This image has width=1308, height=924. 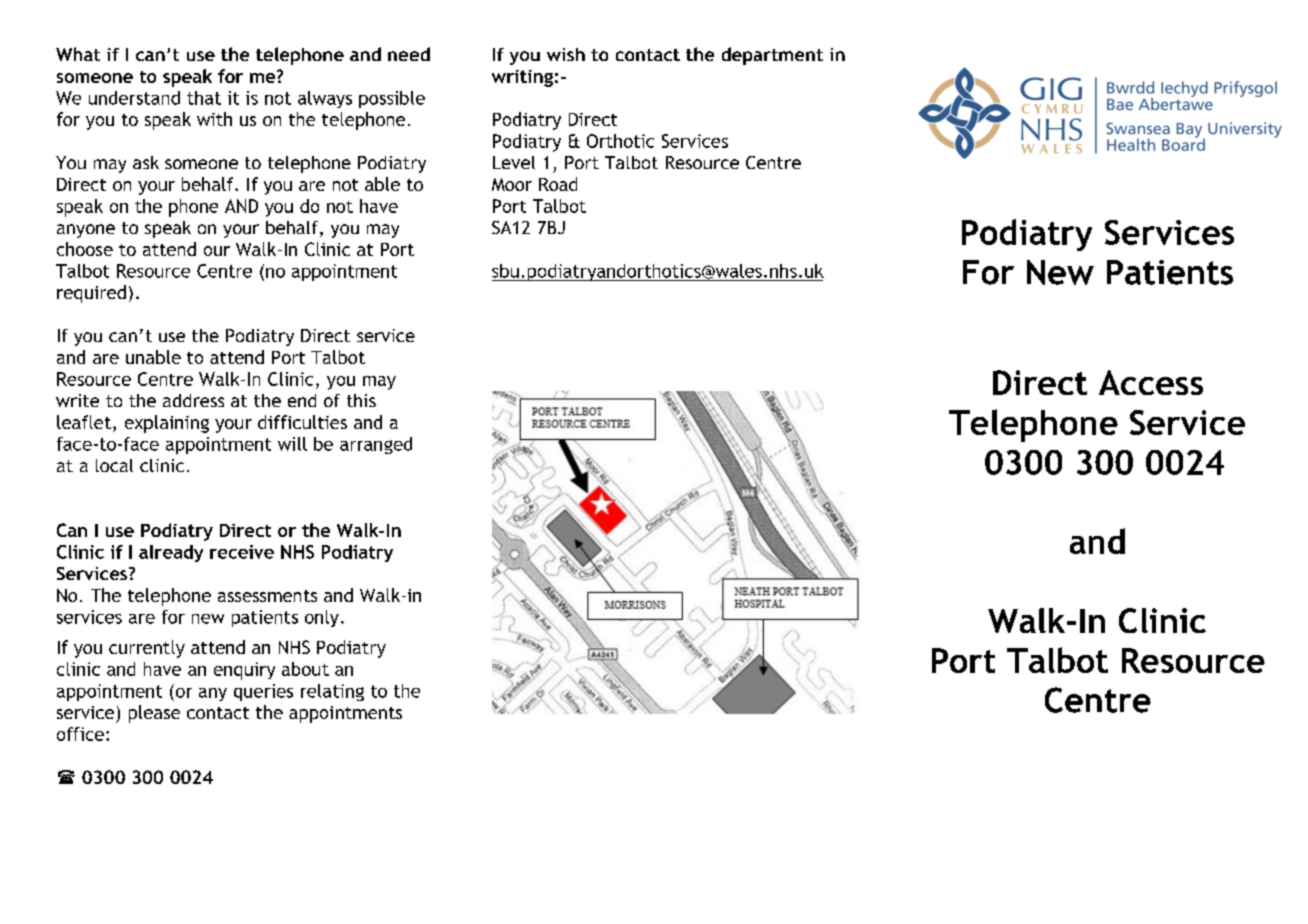 I want to click on address, so click(x=193, y=400).
